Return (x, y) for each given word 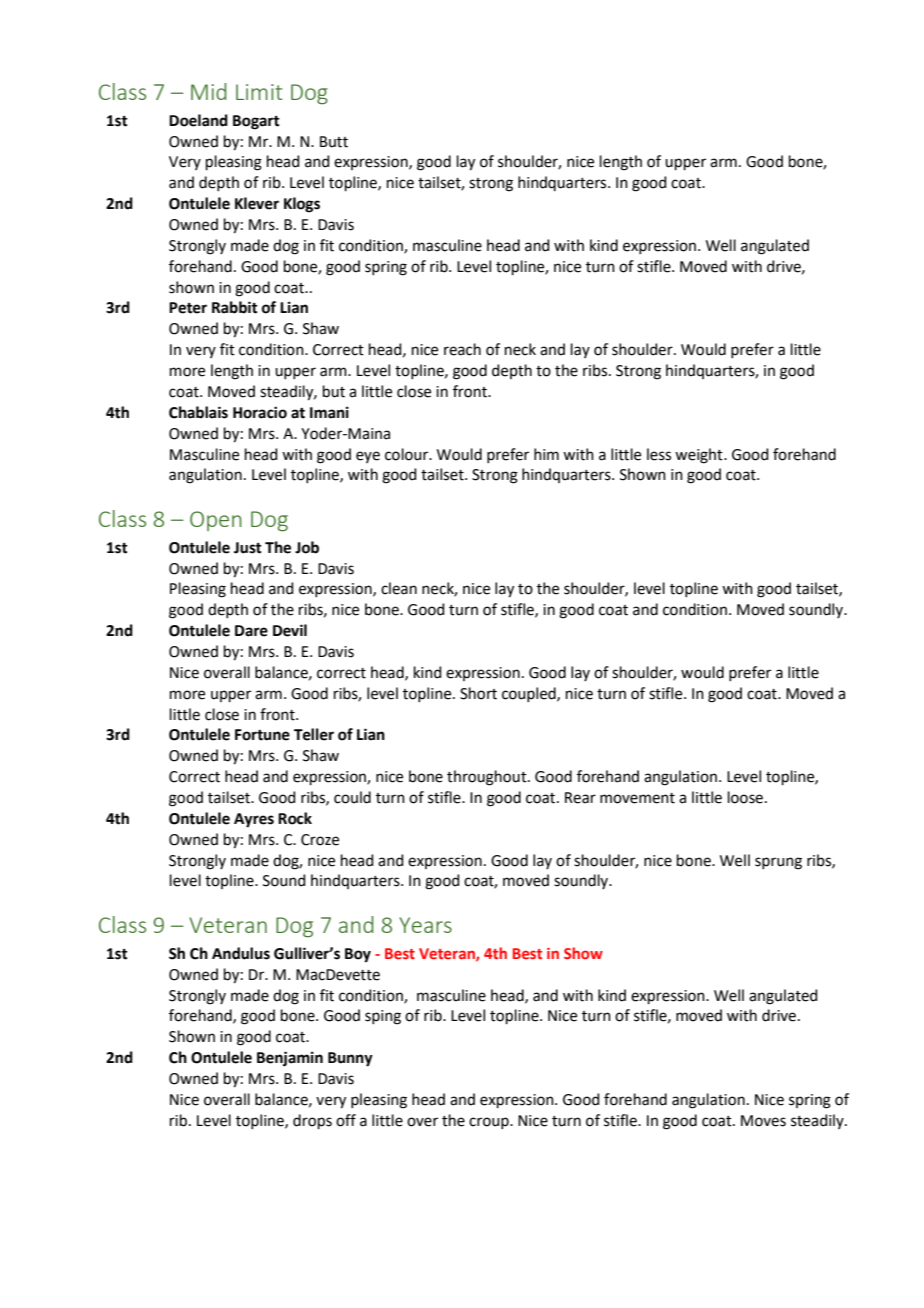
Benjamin (290, 1059)
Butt (334, 142)
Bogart (256, 122)
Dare (251, 631)
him (546, 454)
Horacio (260, 412)
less (659, 454)
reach (462, 349)
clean (399, 588)
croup (490, 1123)
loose (745, 797)
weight (700, 456)
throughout (488, 778)
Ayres (254, 820)
